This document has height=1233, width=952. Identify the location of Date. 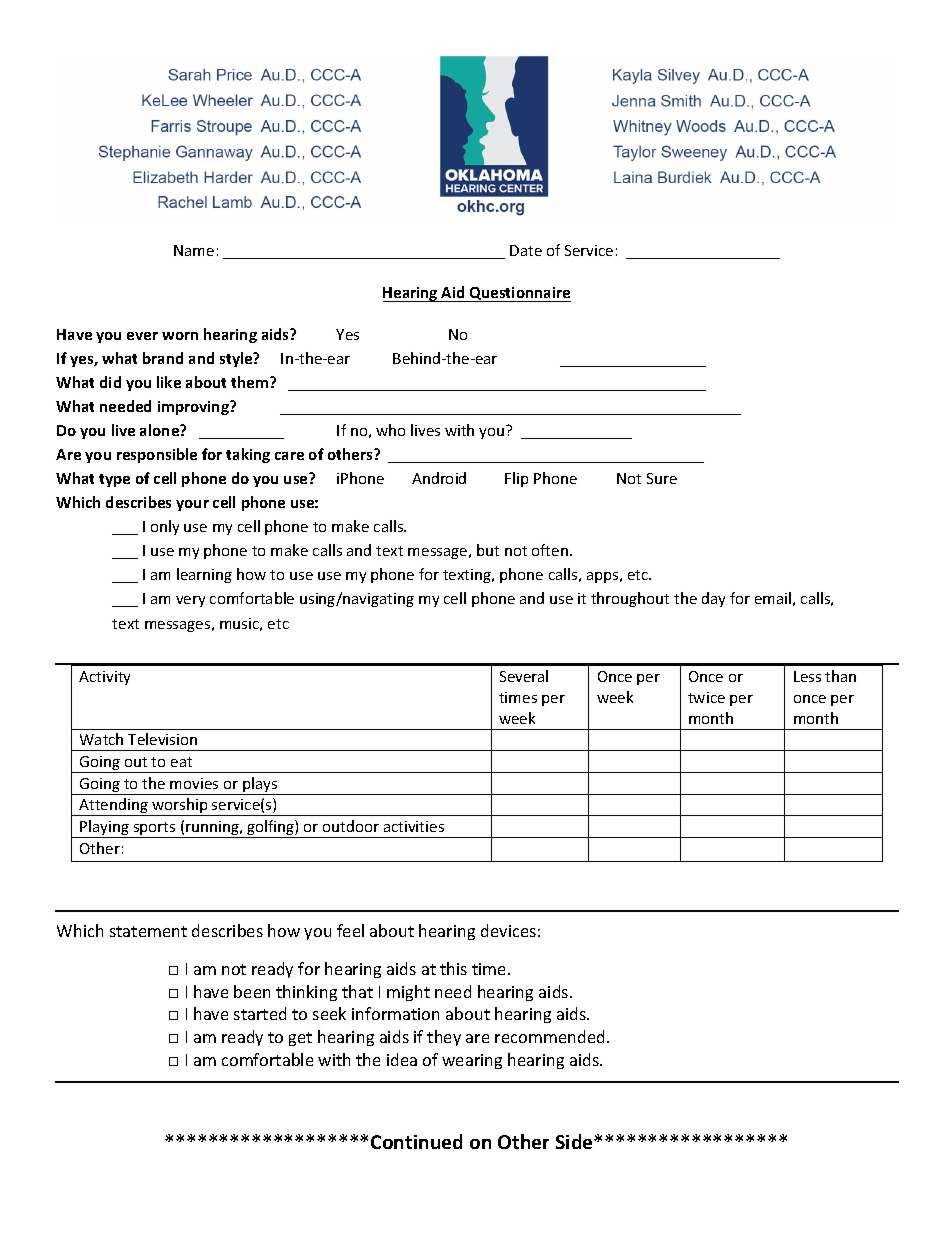
(526, 250).
